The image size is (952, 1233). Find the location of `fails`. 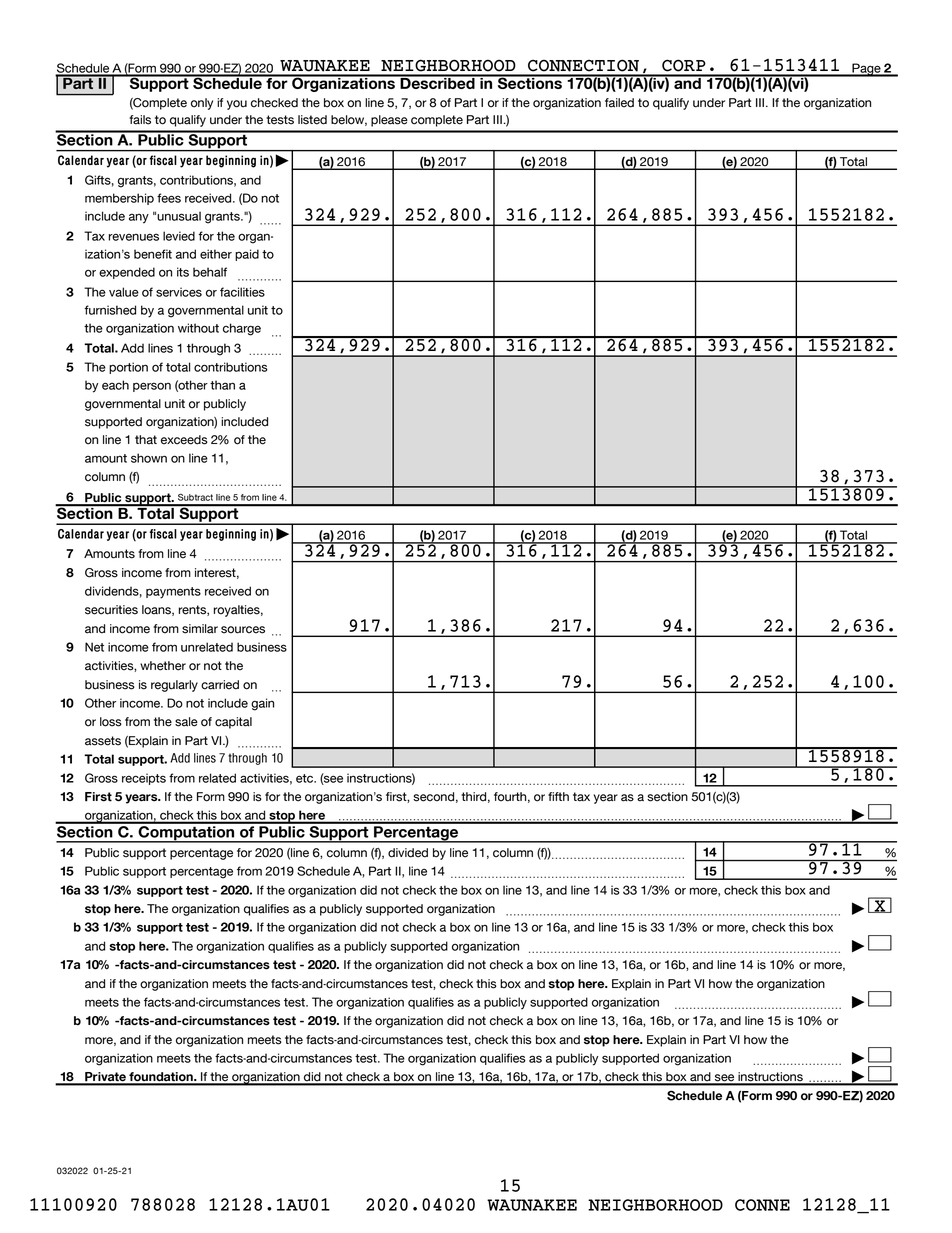

fails is located at coordinates (140, 120).
